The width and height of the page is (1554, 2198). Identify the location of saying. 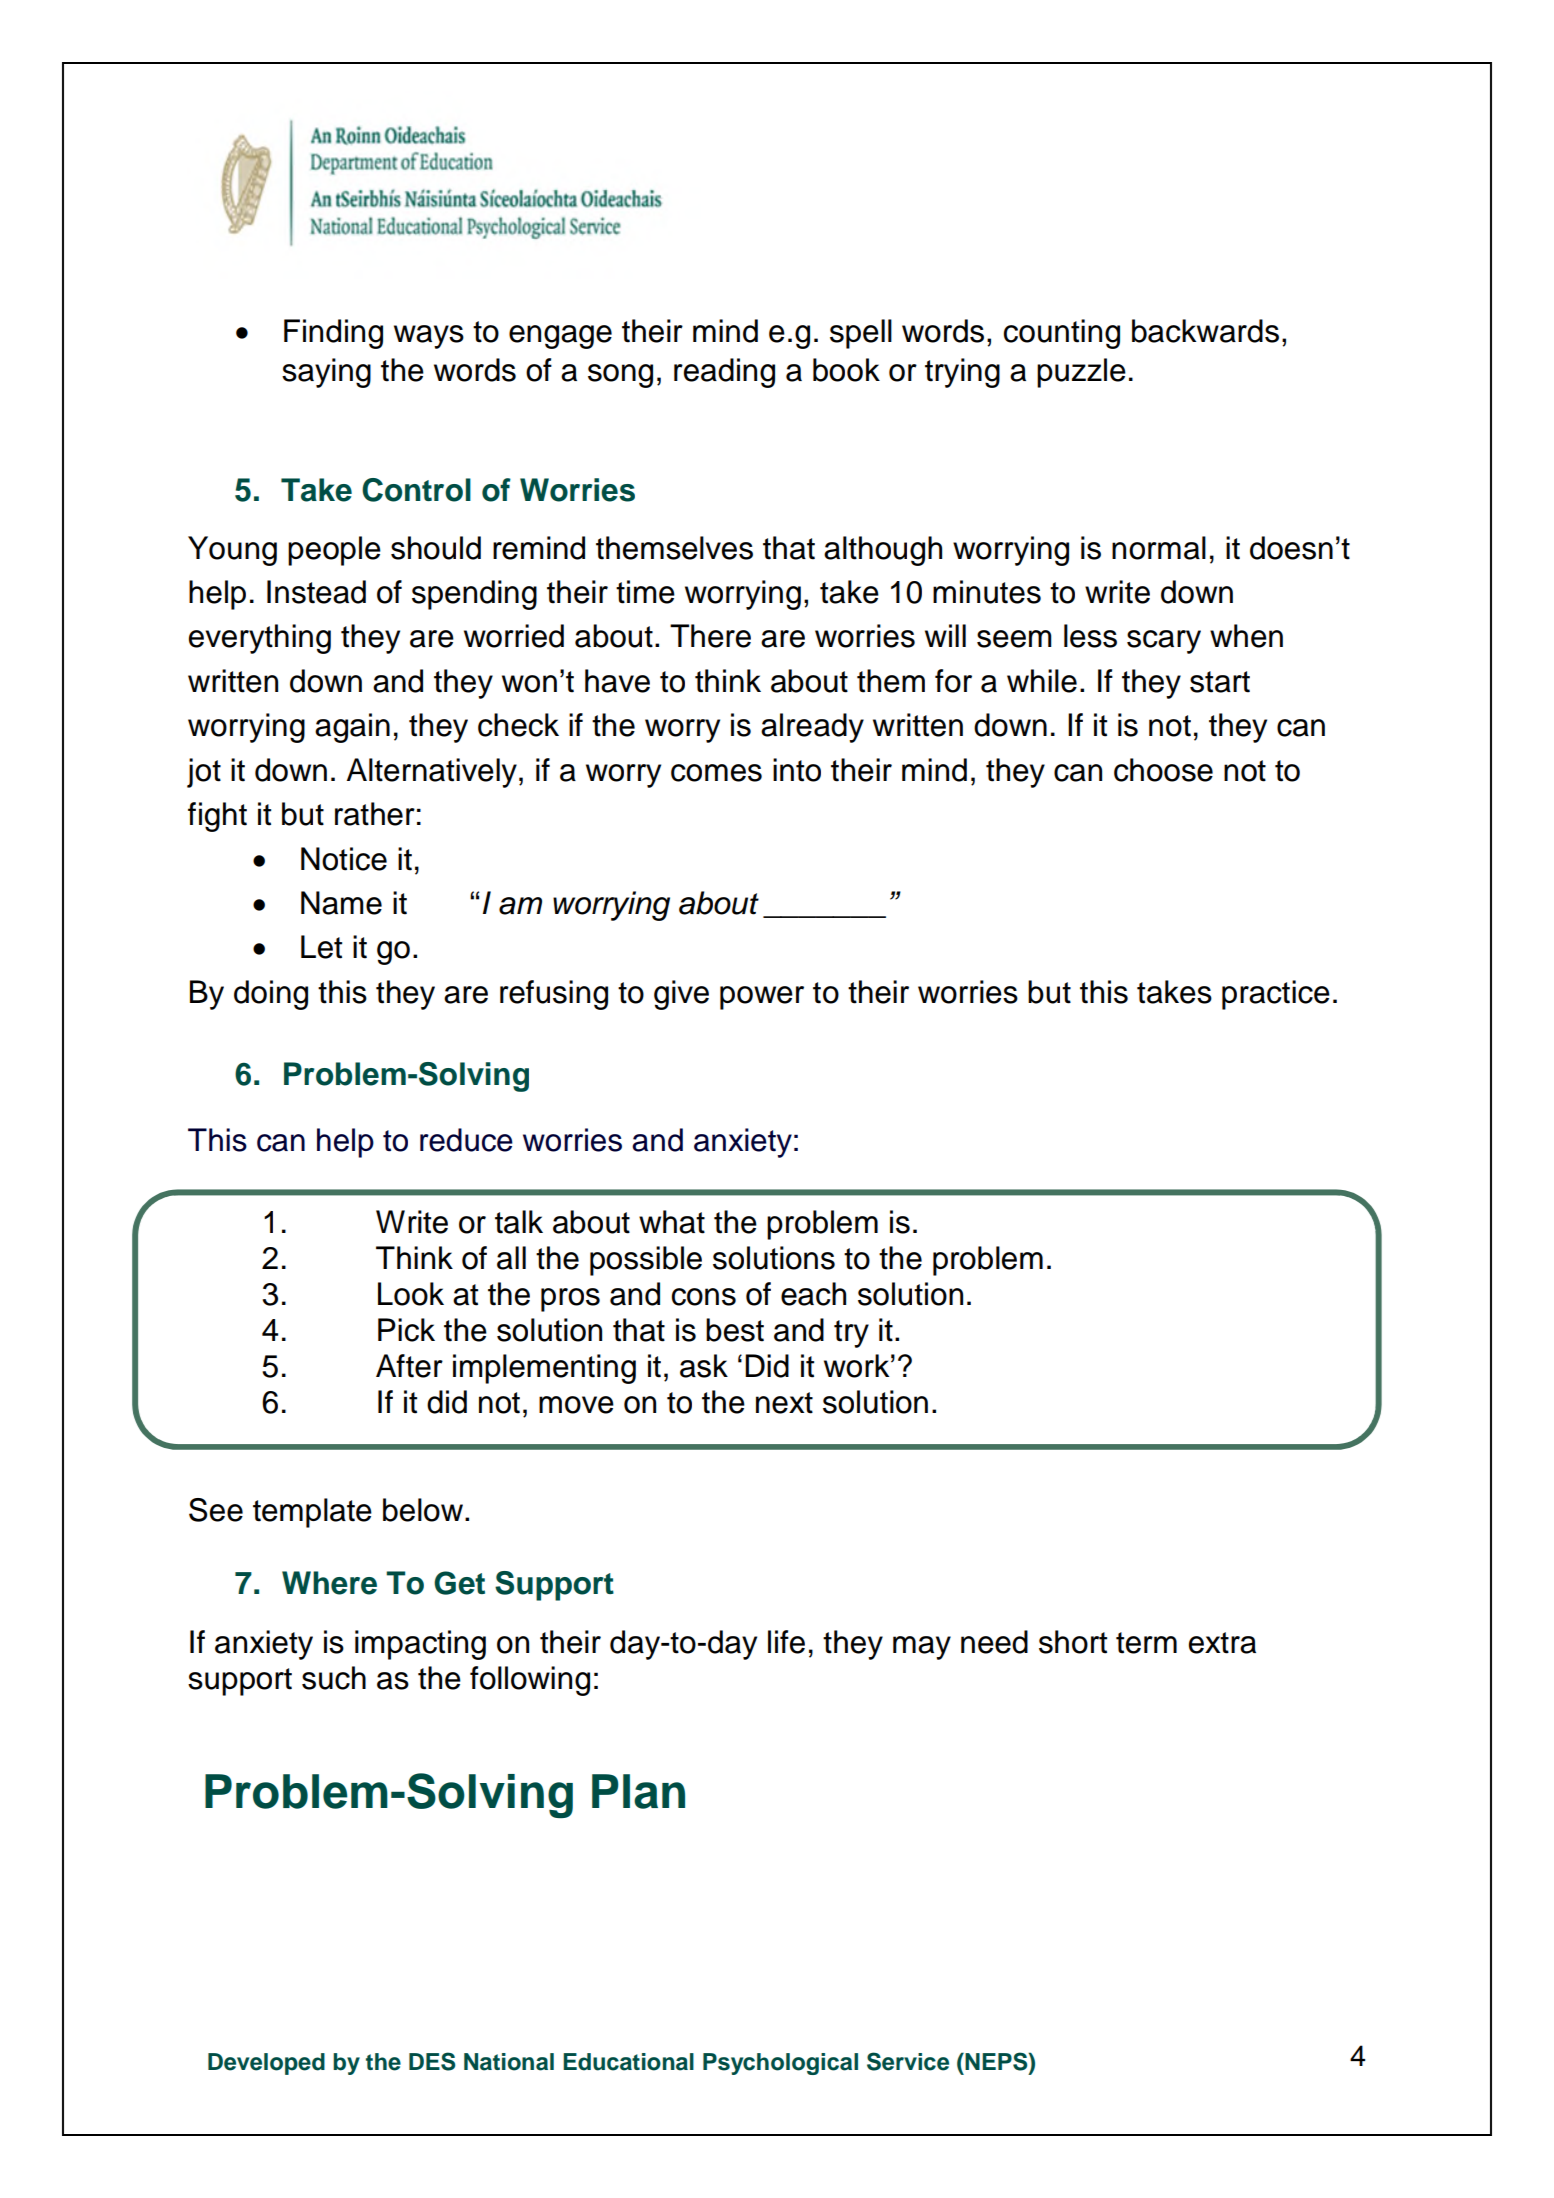
(326, 373).
